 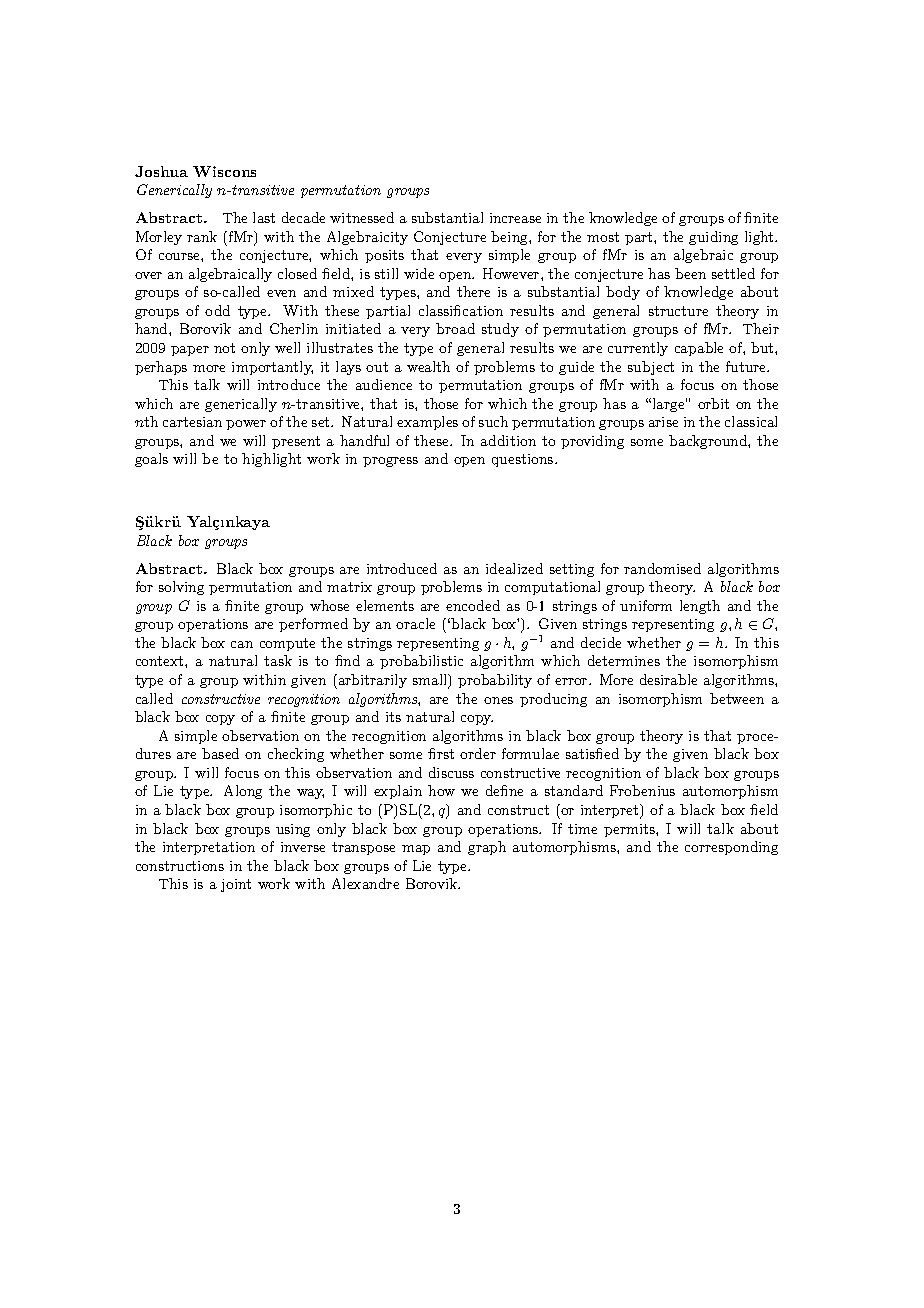 What do you see at coordinates (487, 848) in the document?
I see `graph` at bounding box center [487, 848].
